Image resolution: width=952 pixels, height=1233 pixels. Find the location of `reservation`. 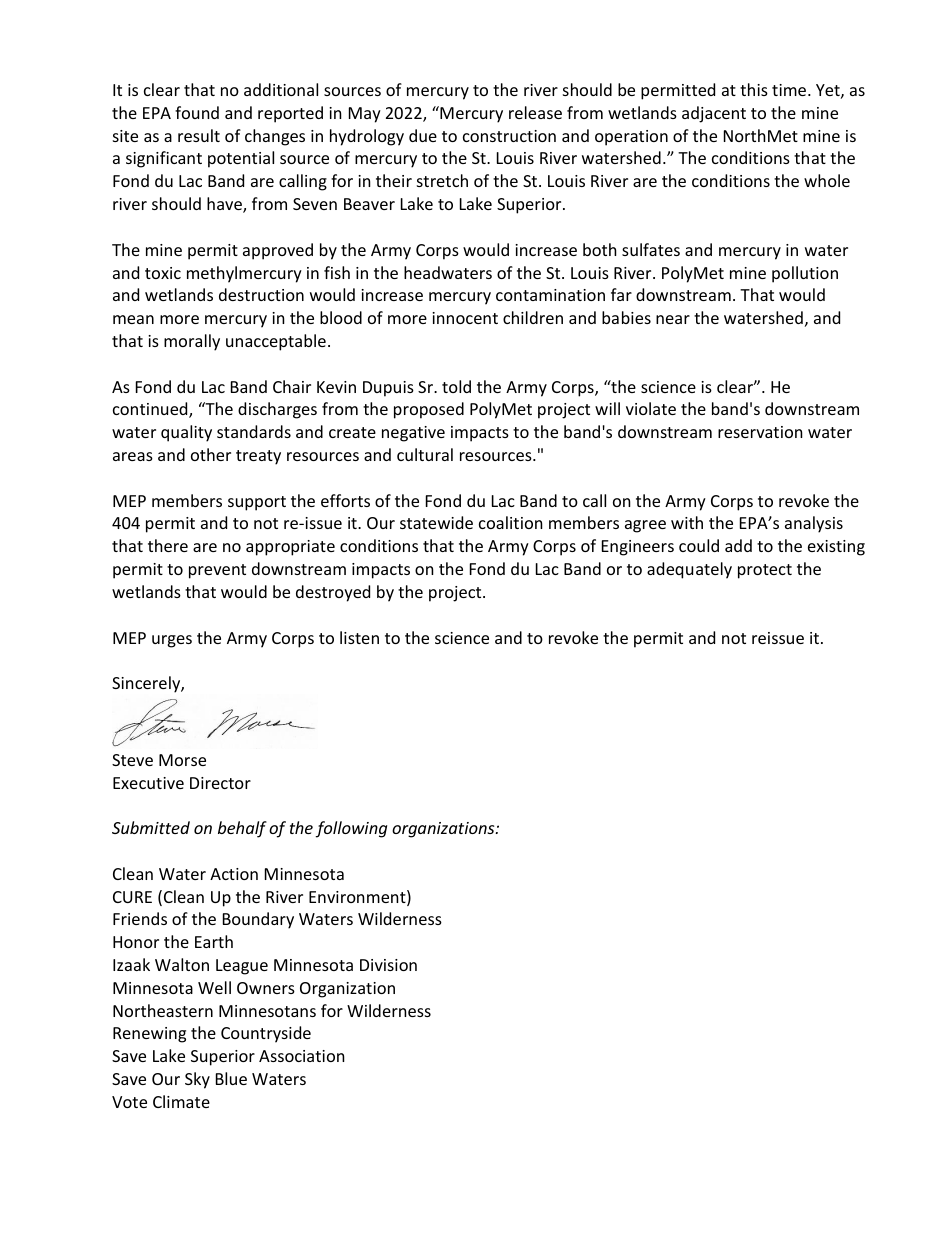

reservation is located at coordinates (760, 432).
